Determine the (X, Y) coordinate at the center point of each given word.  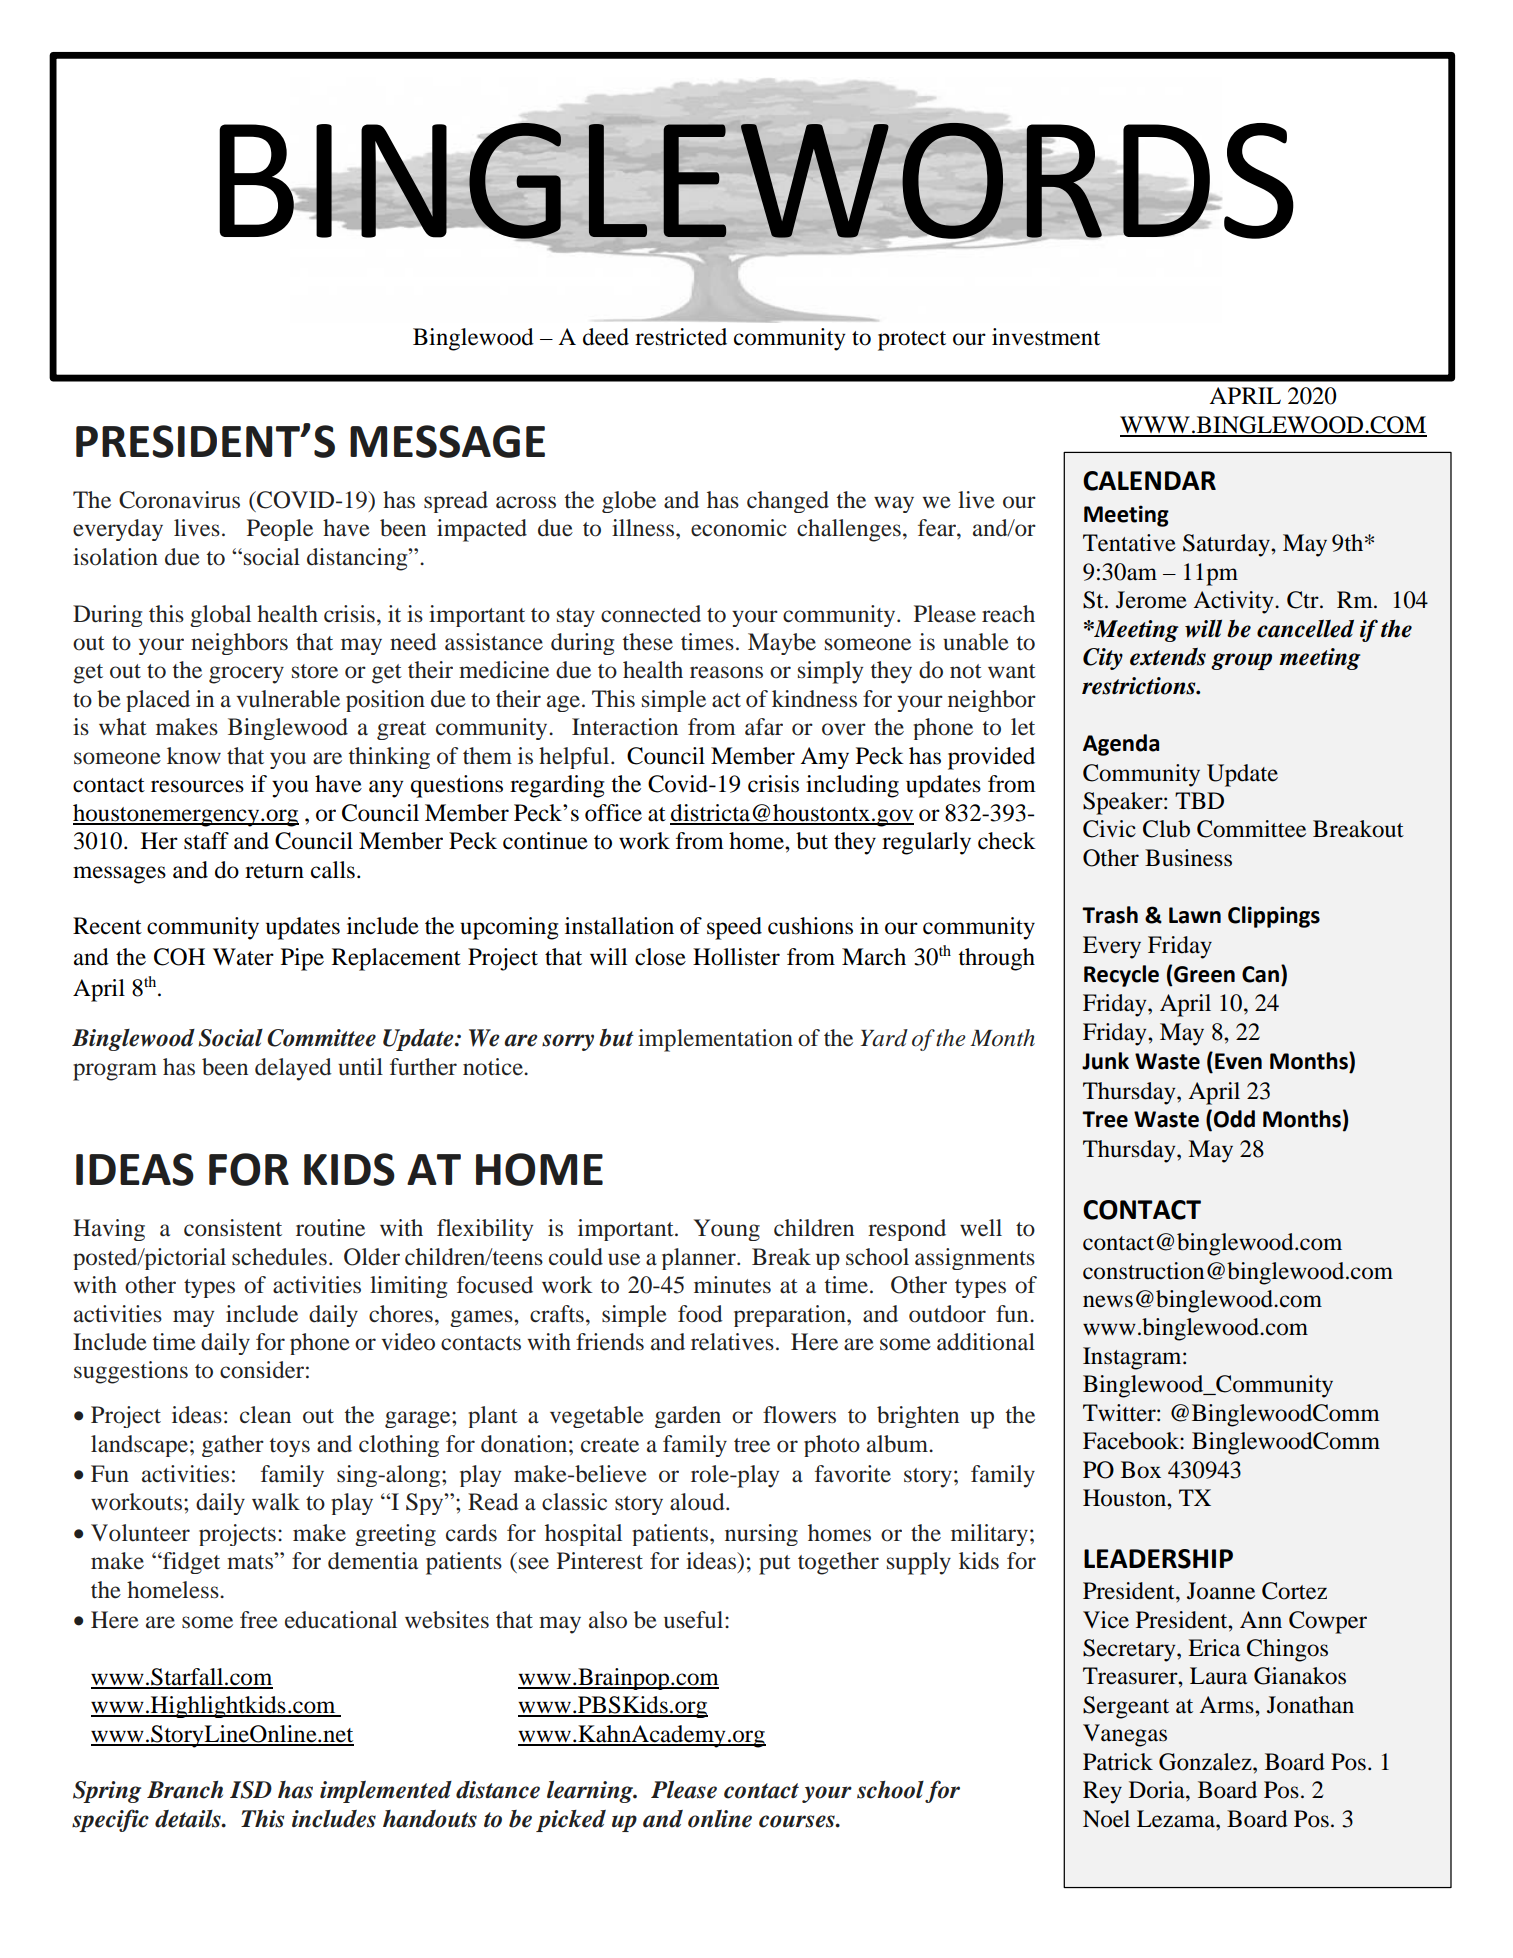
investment (1046, 337)
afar (764, 727)
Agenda (1121, 745)
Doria (1158, 1790)
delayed (293, 1069)
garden (688, 1417)
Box (1141, 1470)
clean (265, 1415)
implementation (715, 1040)
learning (591, 1792)
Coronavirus (179, 500)
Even (1238, 1061)
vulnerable (288, 699)
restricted (681, 337)
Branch (185, 1790)
